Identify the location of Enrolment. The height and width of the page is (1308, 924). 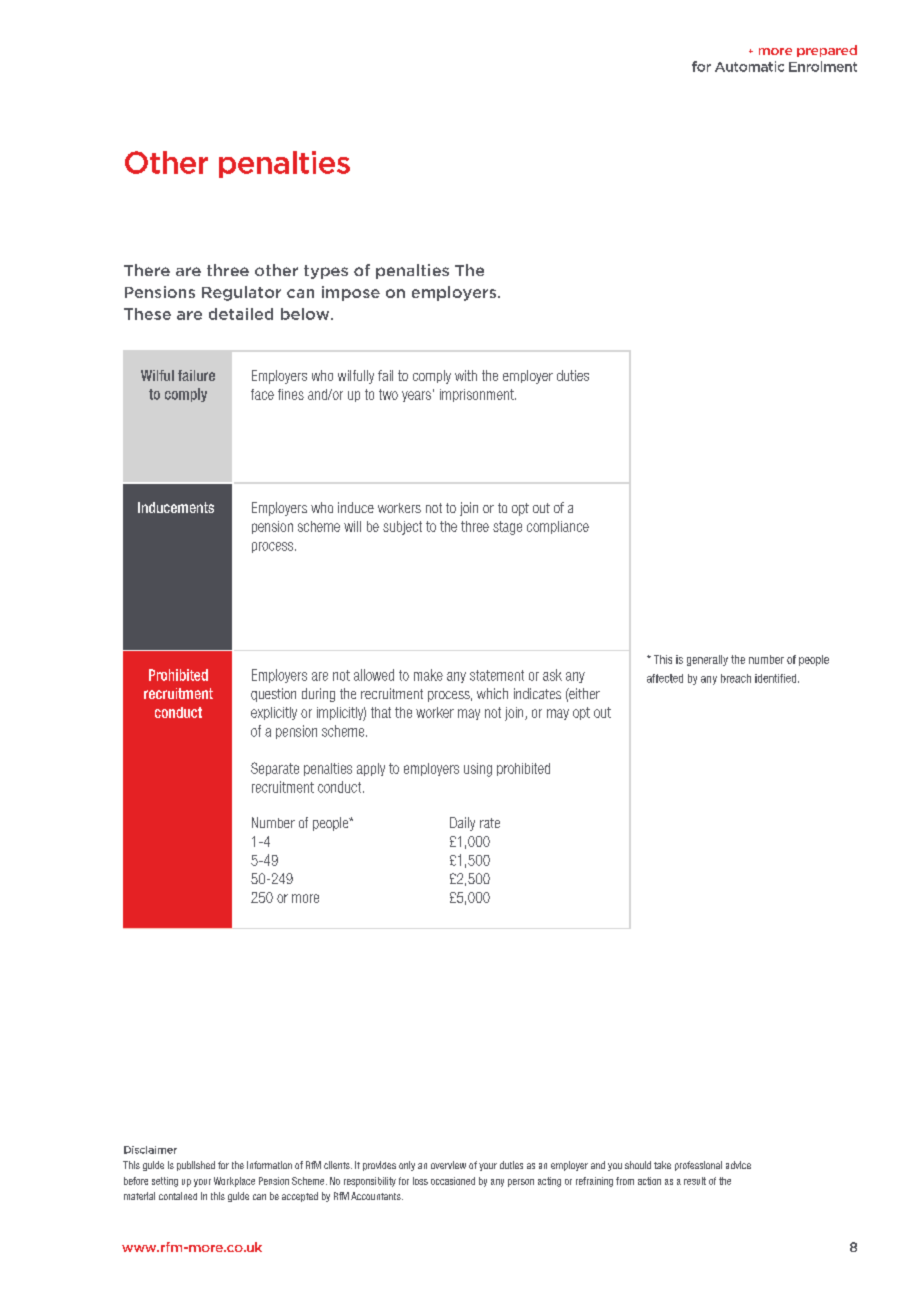
(823, 66).
